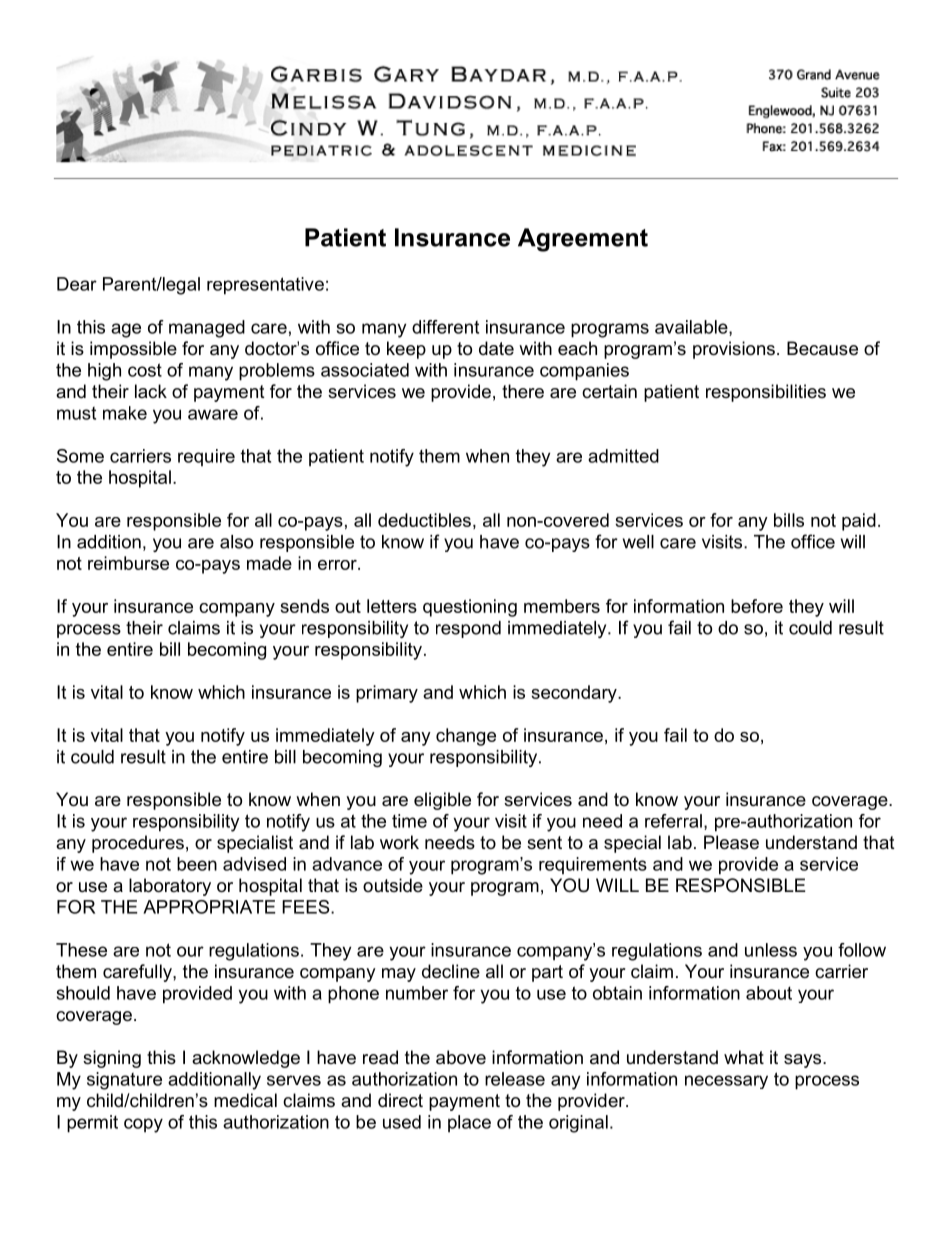  I want to click on place, so click(469, 1124).
